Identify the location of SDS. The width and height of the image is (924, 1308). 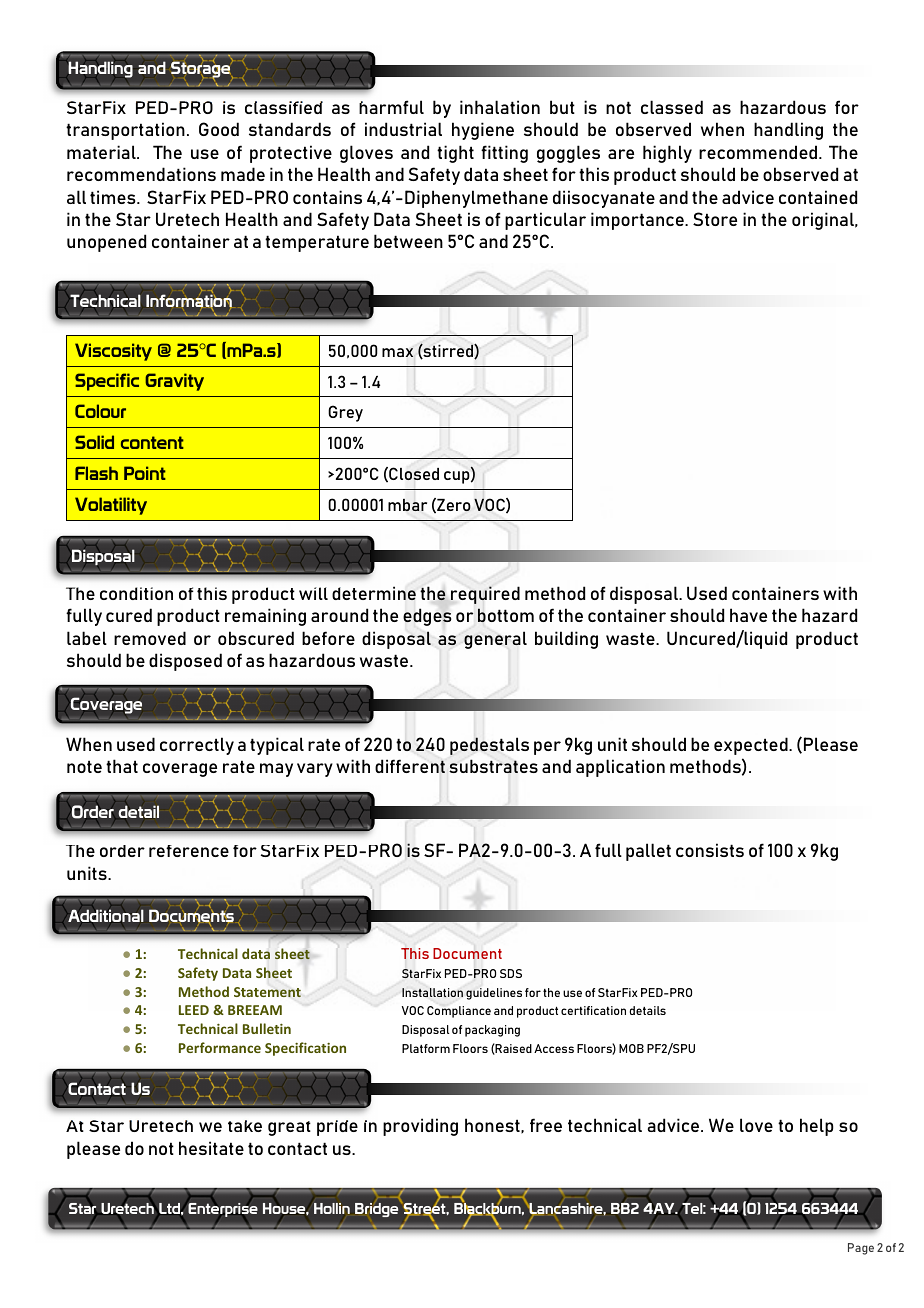
(511, 973).
